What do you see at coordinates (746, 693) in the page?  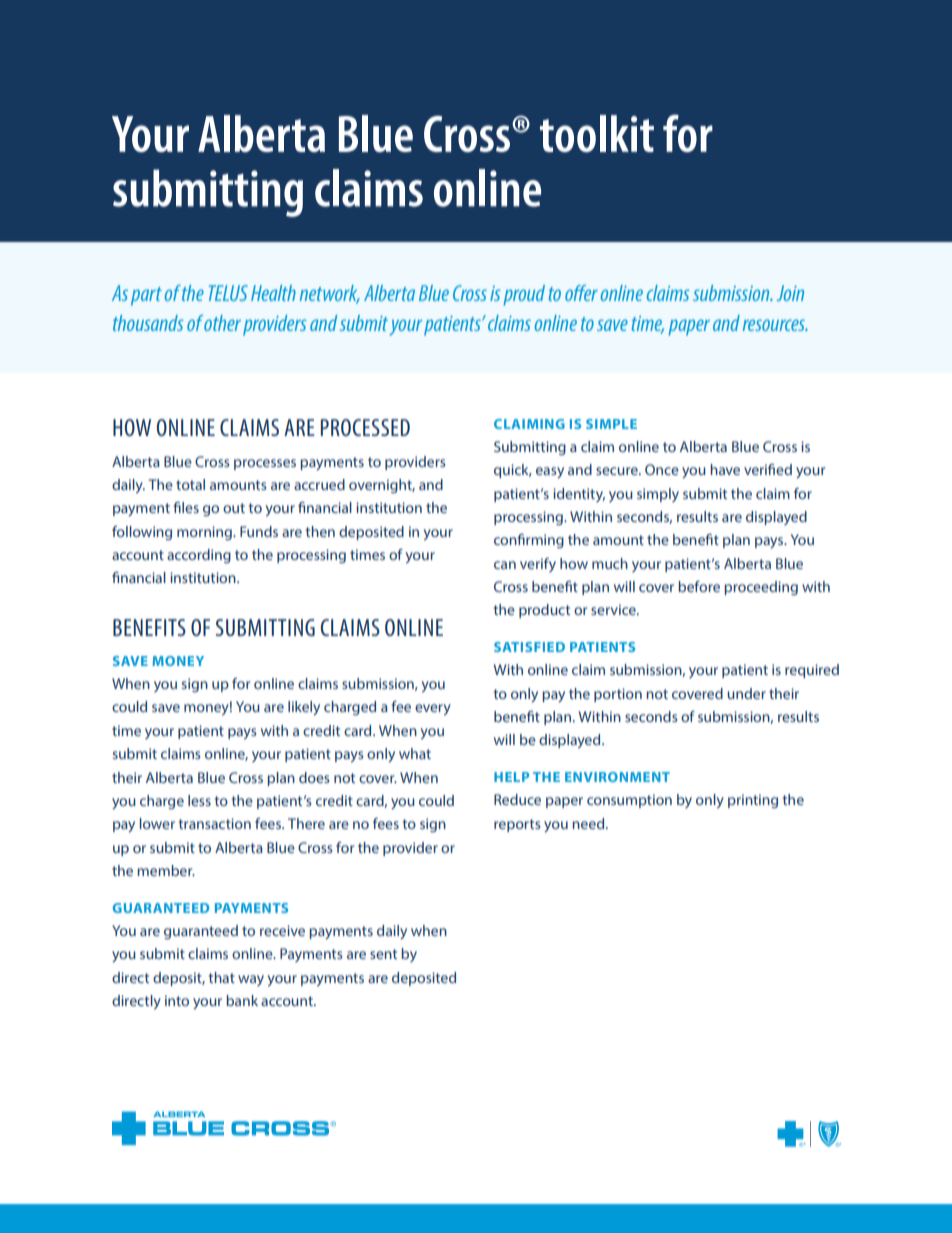 I see `under` at bounding box center [746, 693].
